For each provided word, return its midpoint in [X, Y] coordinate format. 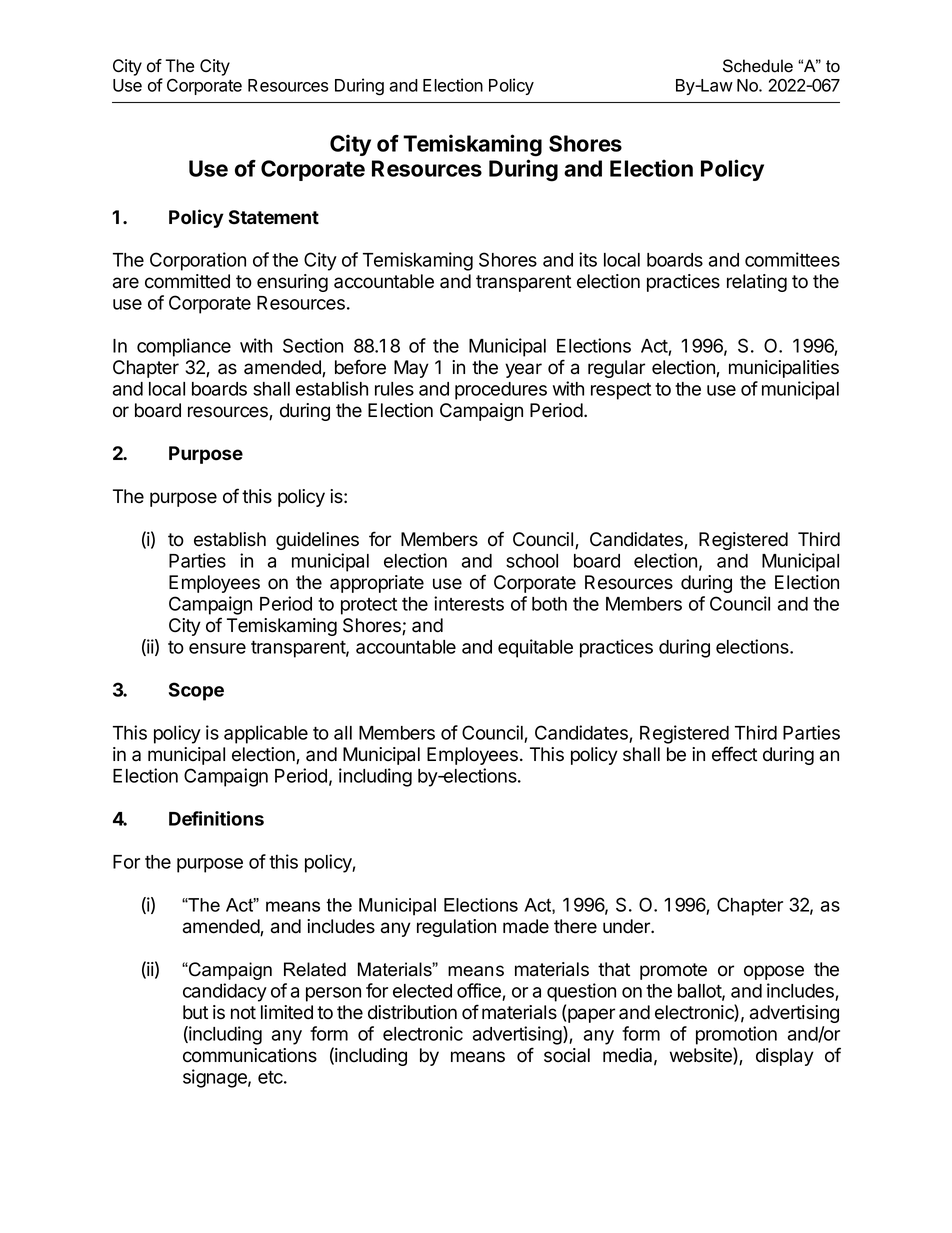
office [479, 990]
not [243, 1013]
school [532, 561]
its [588, 259]
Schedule [758, 66]
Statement [274, 217]
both [549, 604]
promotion [736, 1035]
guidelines [317, 541]
